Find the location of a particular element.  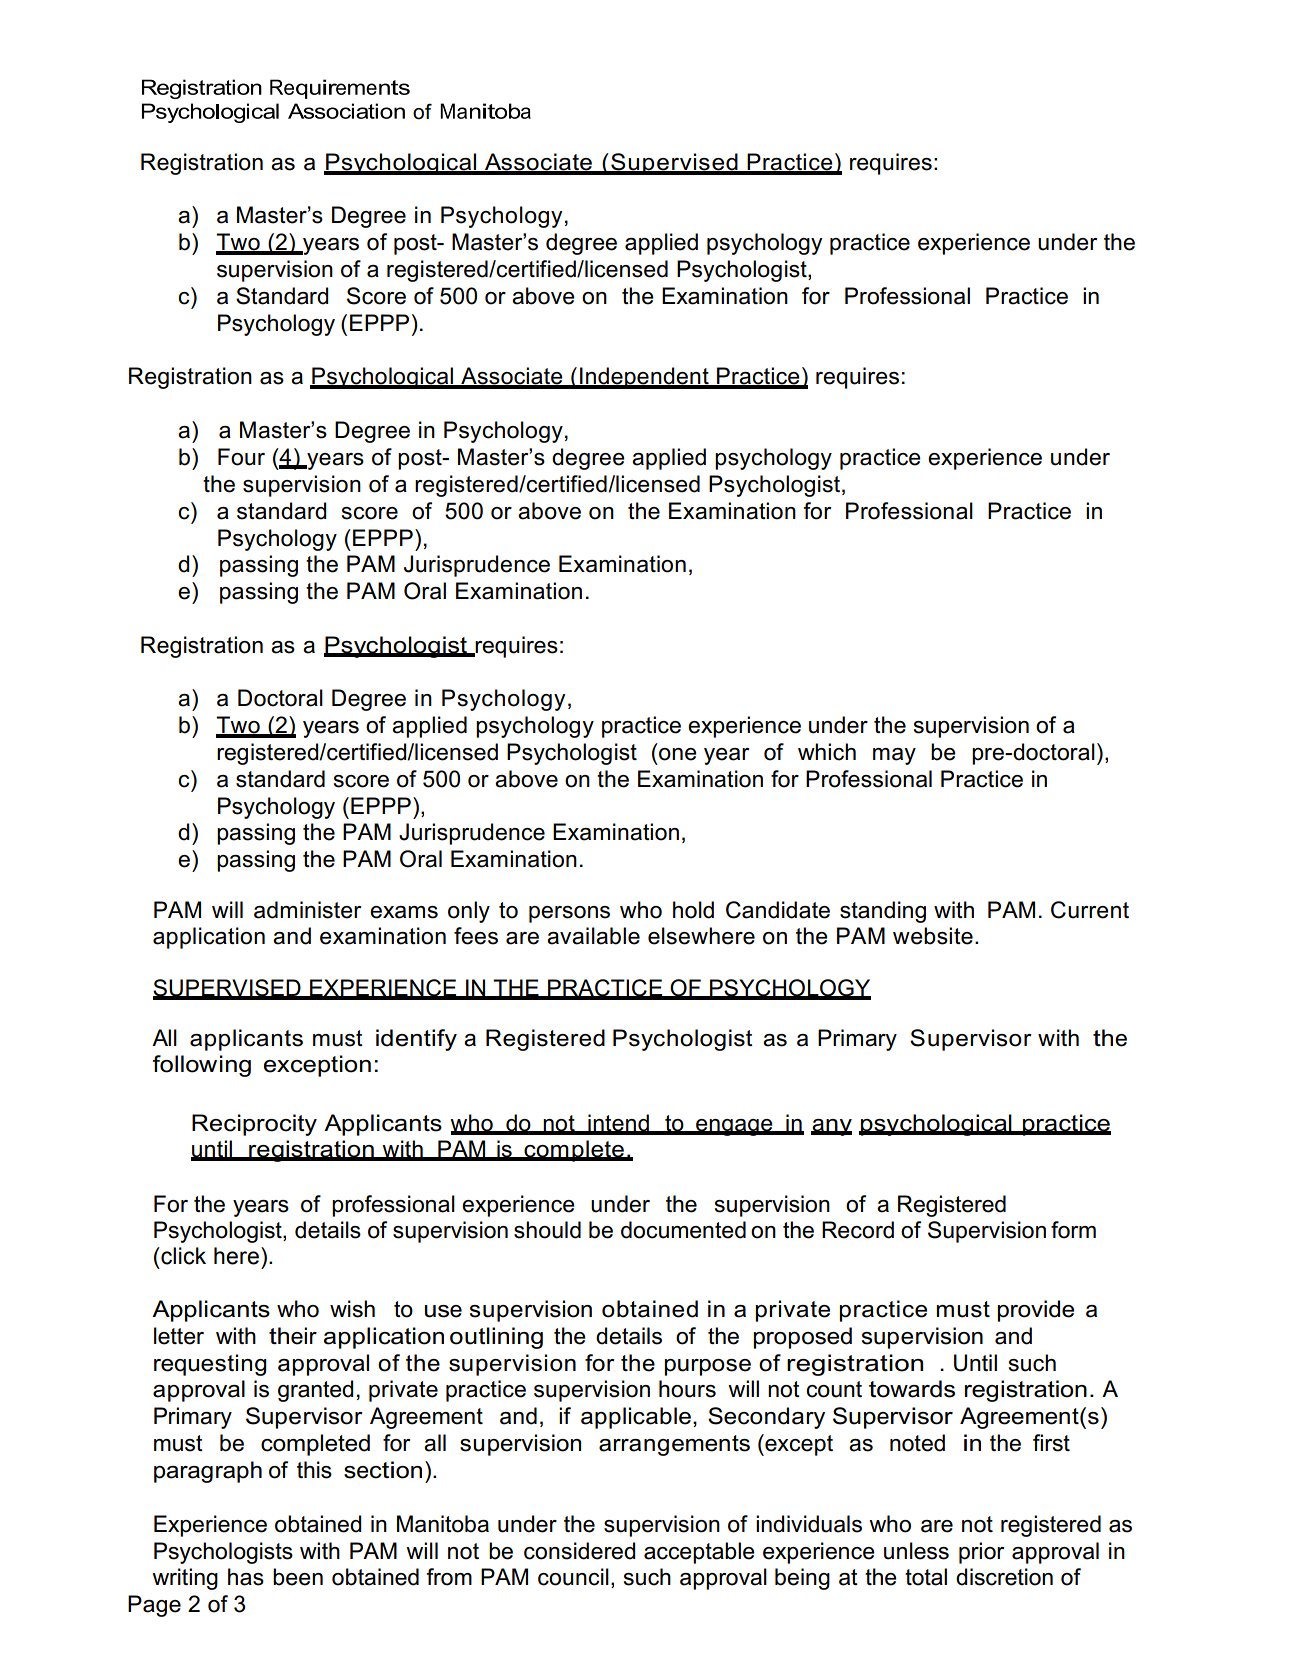

discretion is located at coordinates (1004, 1577).
